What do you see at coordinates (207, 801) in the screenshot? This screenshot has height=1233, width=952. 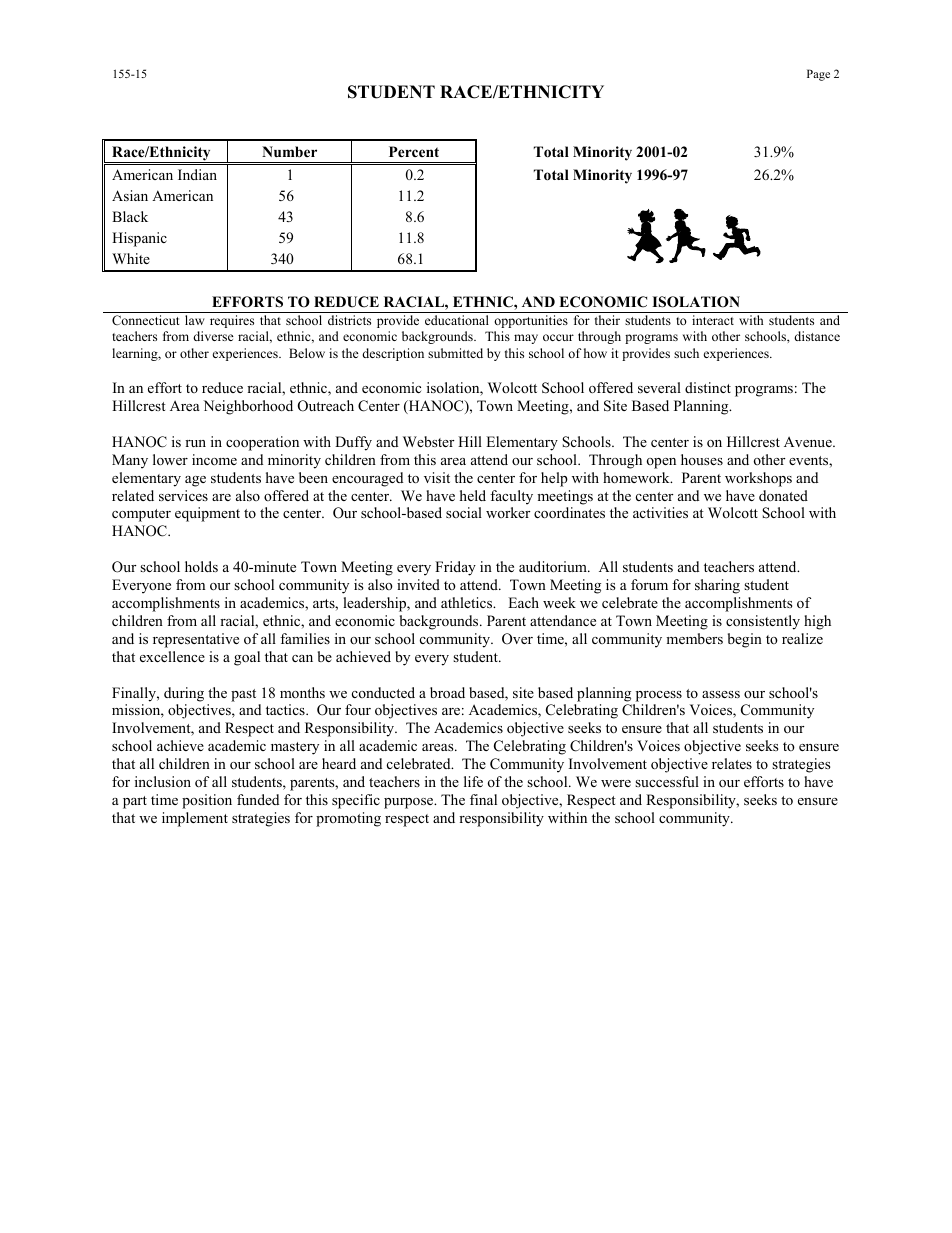 I see `position` at bounding box center [207, 801].
